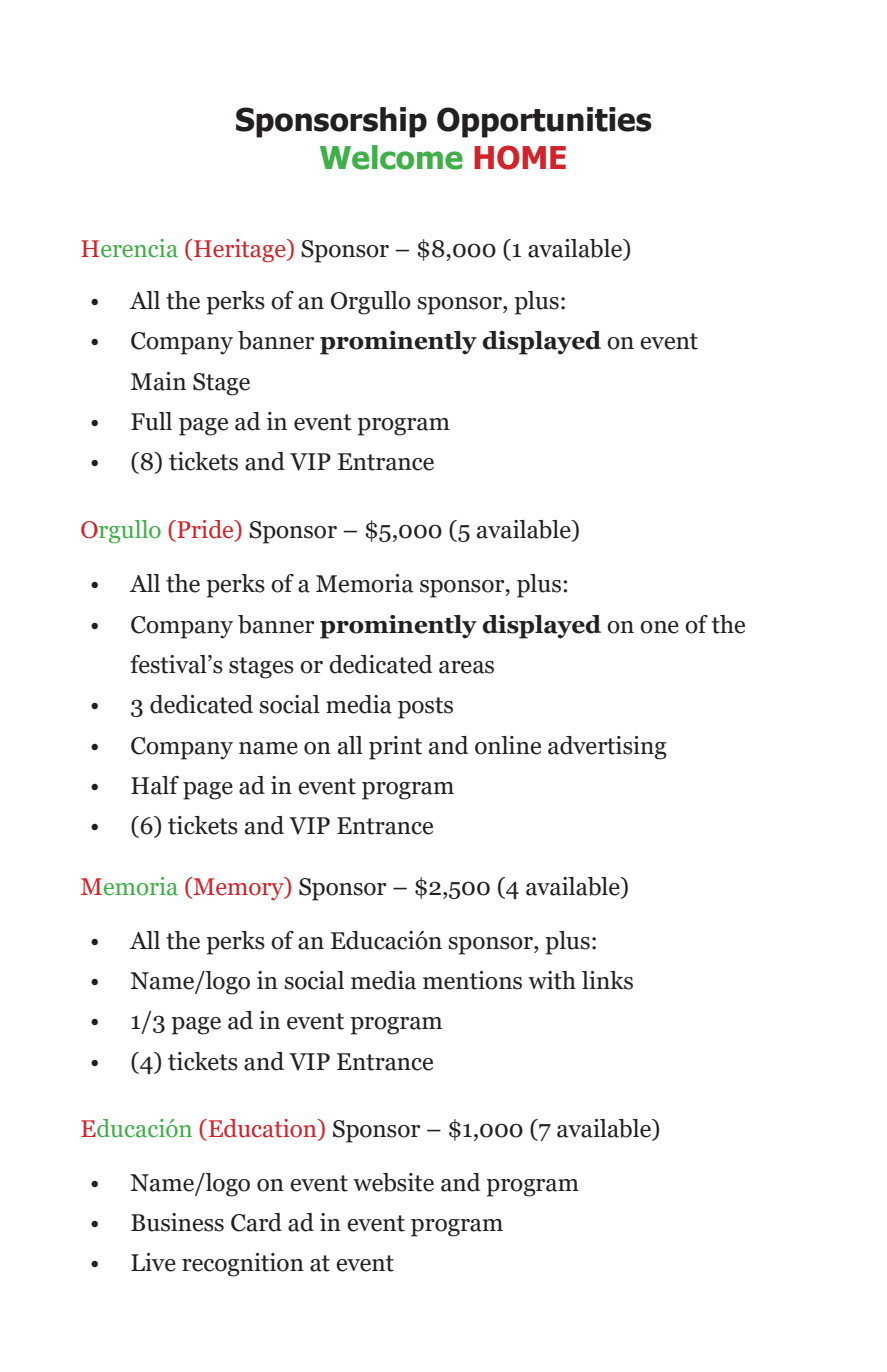 This image has width=887, height=1372. Describe the element at coordinates (177, 1222) in the image. I see `Business` at that location.
